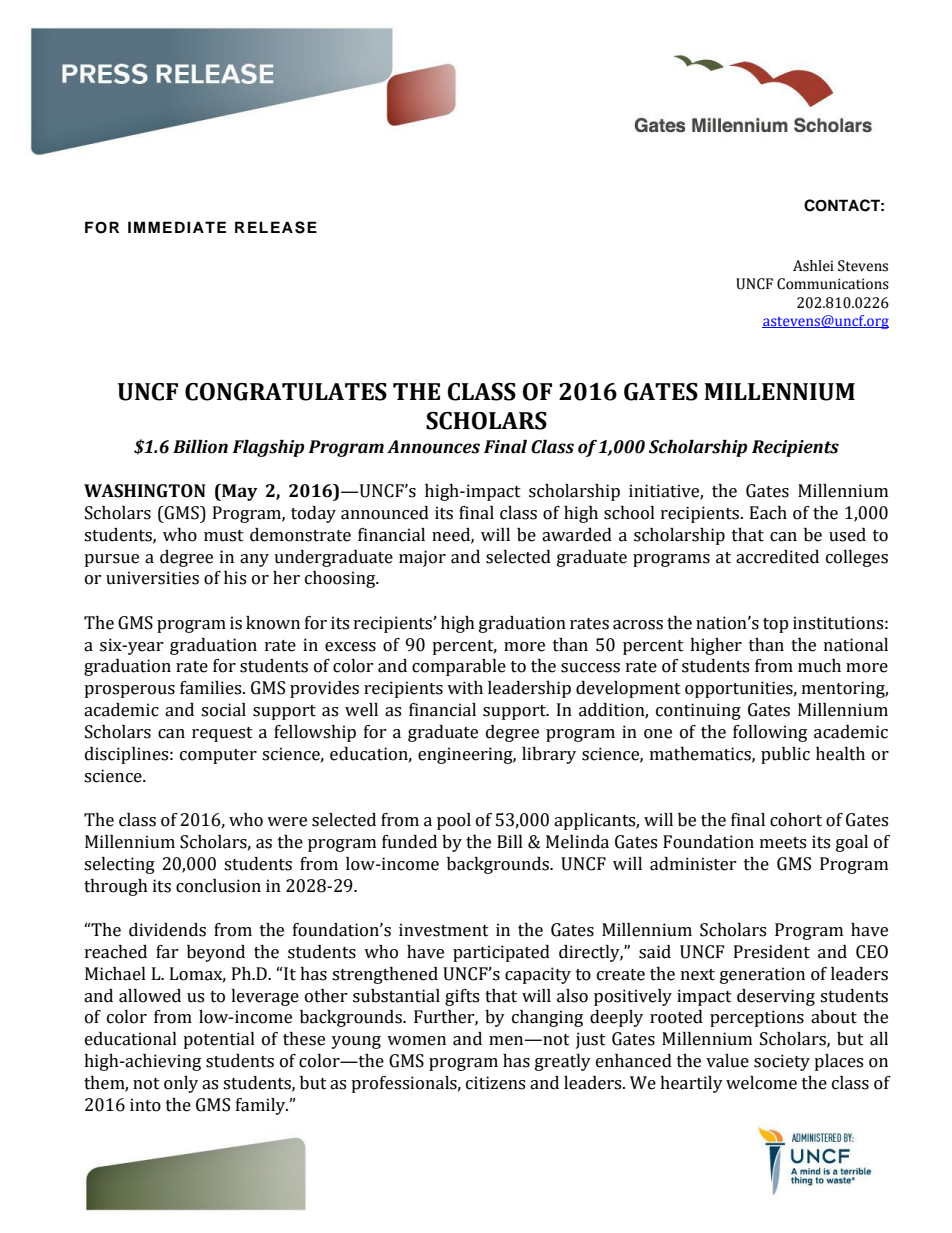  What do you see at coordinates (433, 447) in the document?
I see `Announces` at bounding box center [433, 447].
